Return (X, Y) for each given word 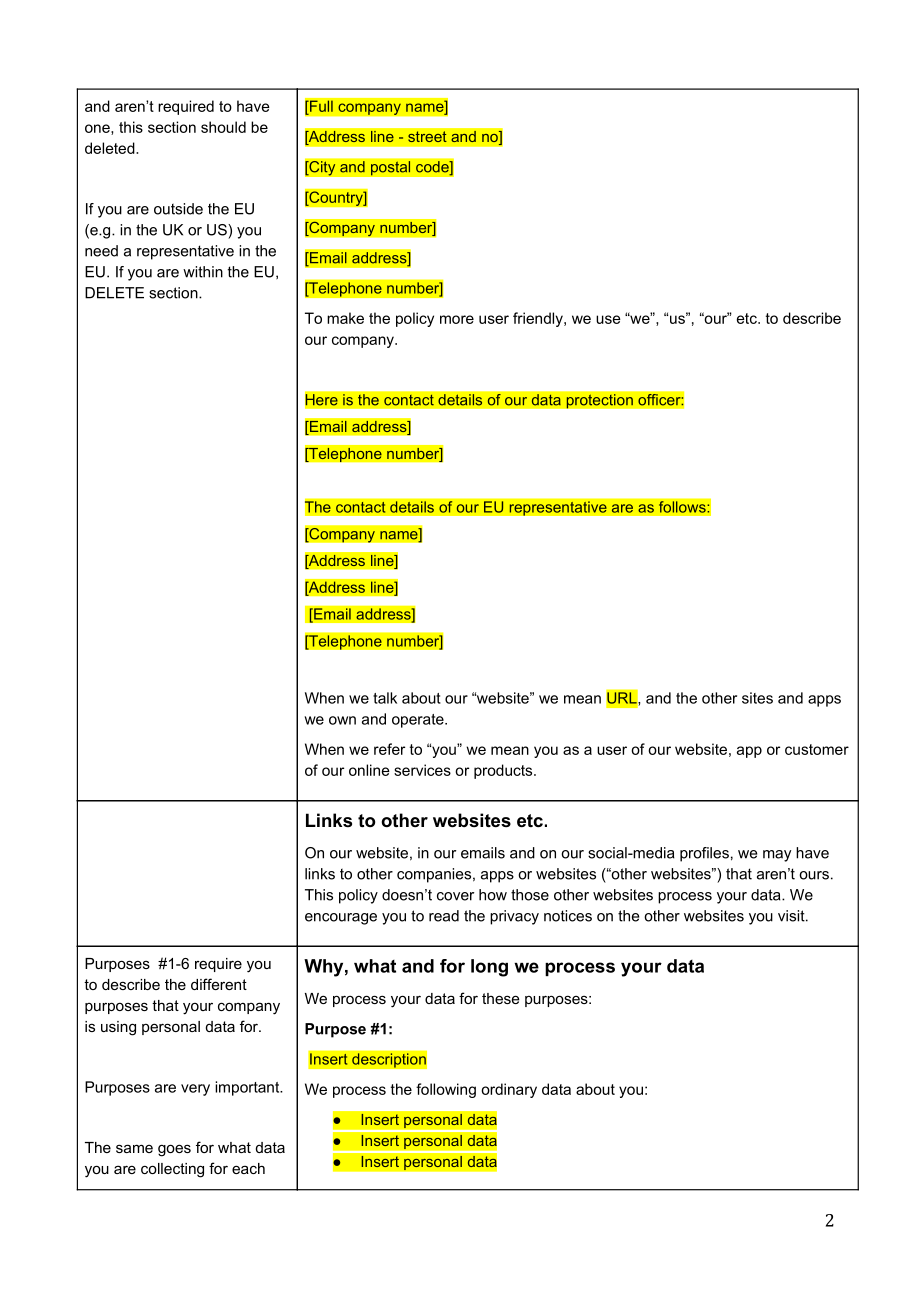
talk (385, 698)
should (223, 127)
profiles (704, 854)
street (427, 136)
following (446, 1090)
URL (623, 698)
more (457, 319)
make (345, 318)
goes (174, 1150)
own (342, 720)
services (422, 770)
